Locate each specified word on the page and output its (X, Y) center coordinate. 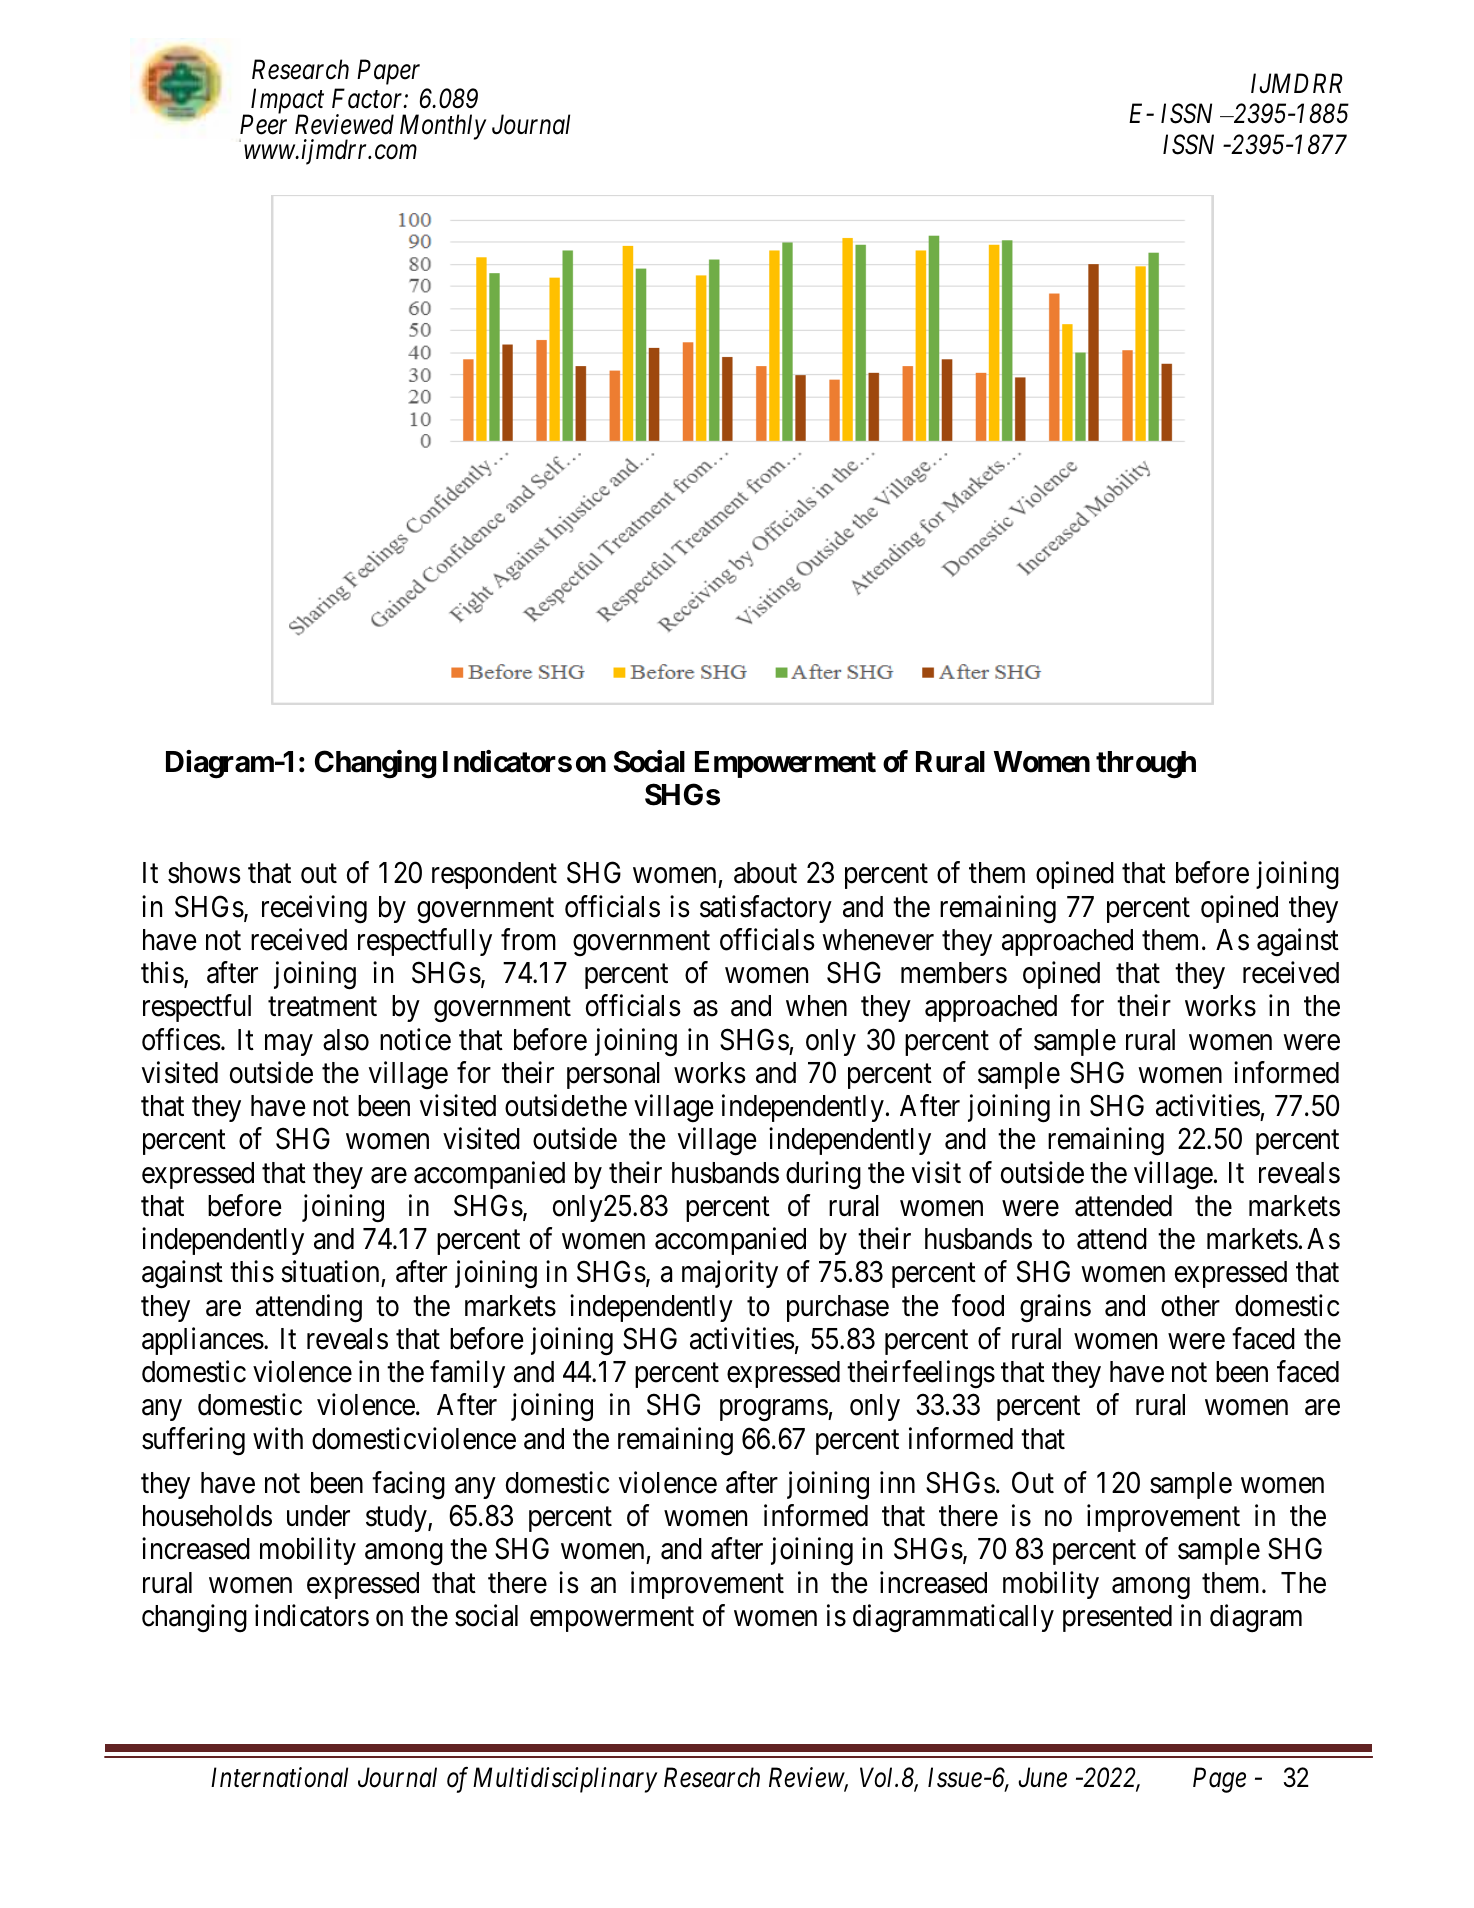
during (823, 1175)
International (279, 1777)
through (1146, 765)
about (765, 873)
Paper (388, 72)
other (1190, 1306)
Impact (286, 102)
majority (730, 1274)
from (528, 939)
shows (204, 873)
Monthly (443, 127)
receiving (314, 909)
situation (330, 1272)
